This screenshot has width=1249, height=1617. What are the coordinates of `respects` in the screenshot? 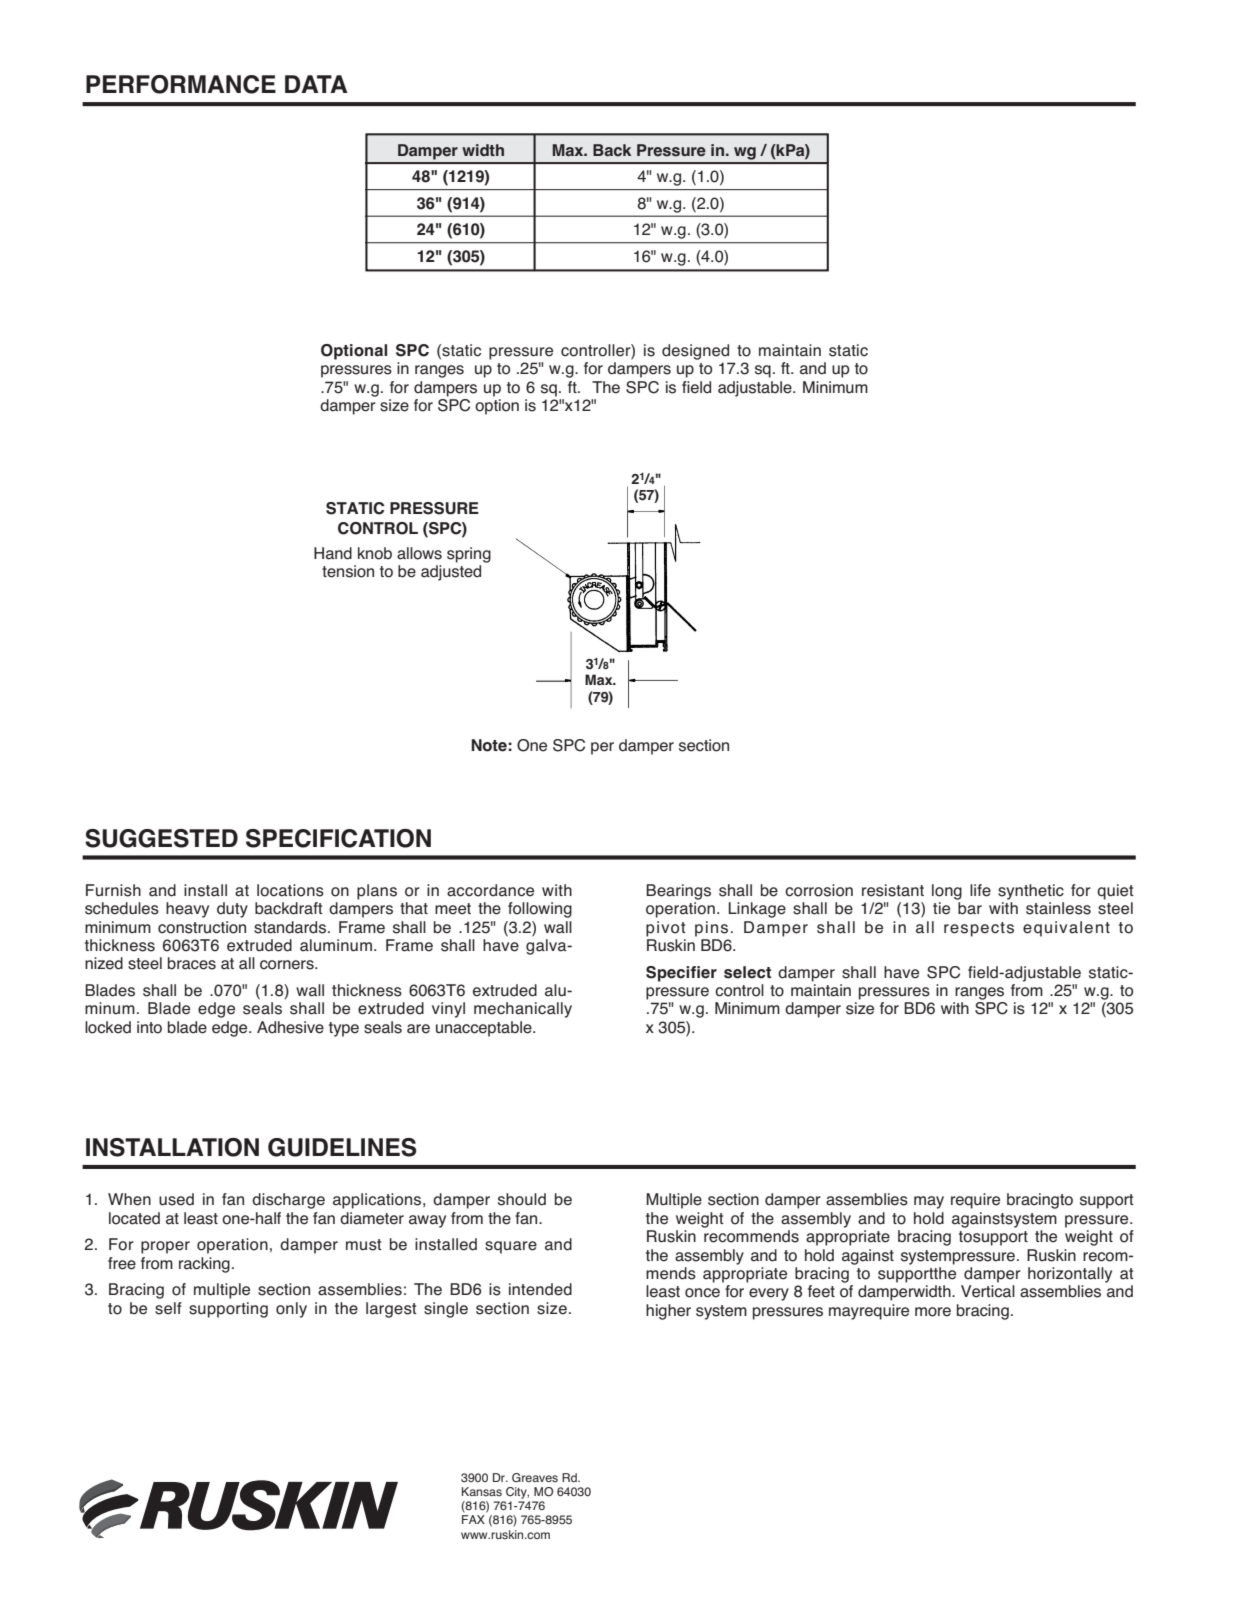 It's located at (979, 929).
